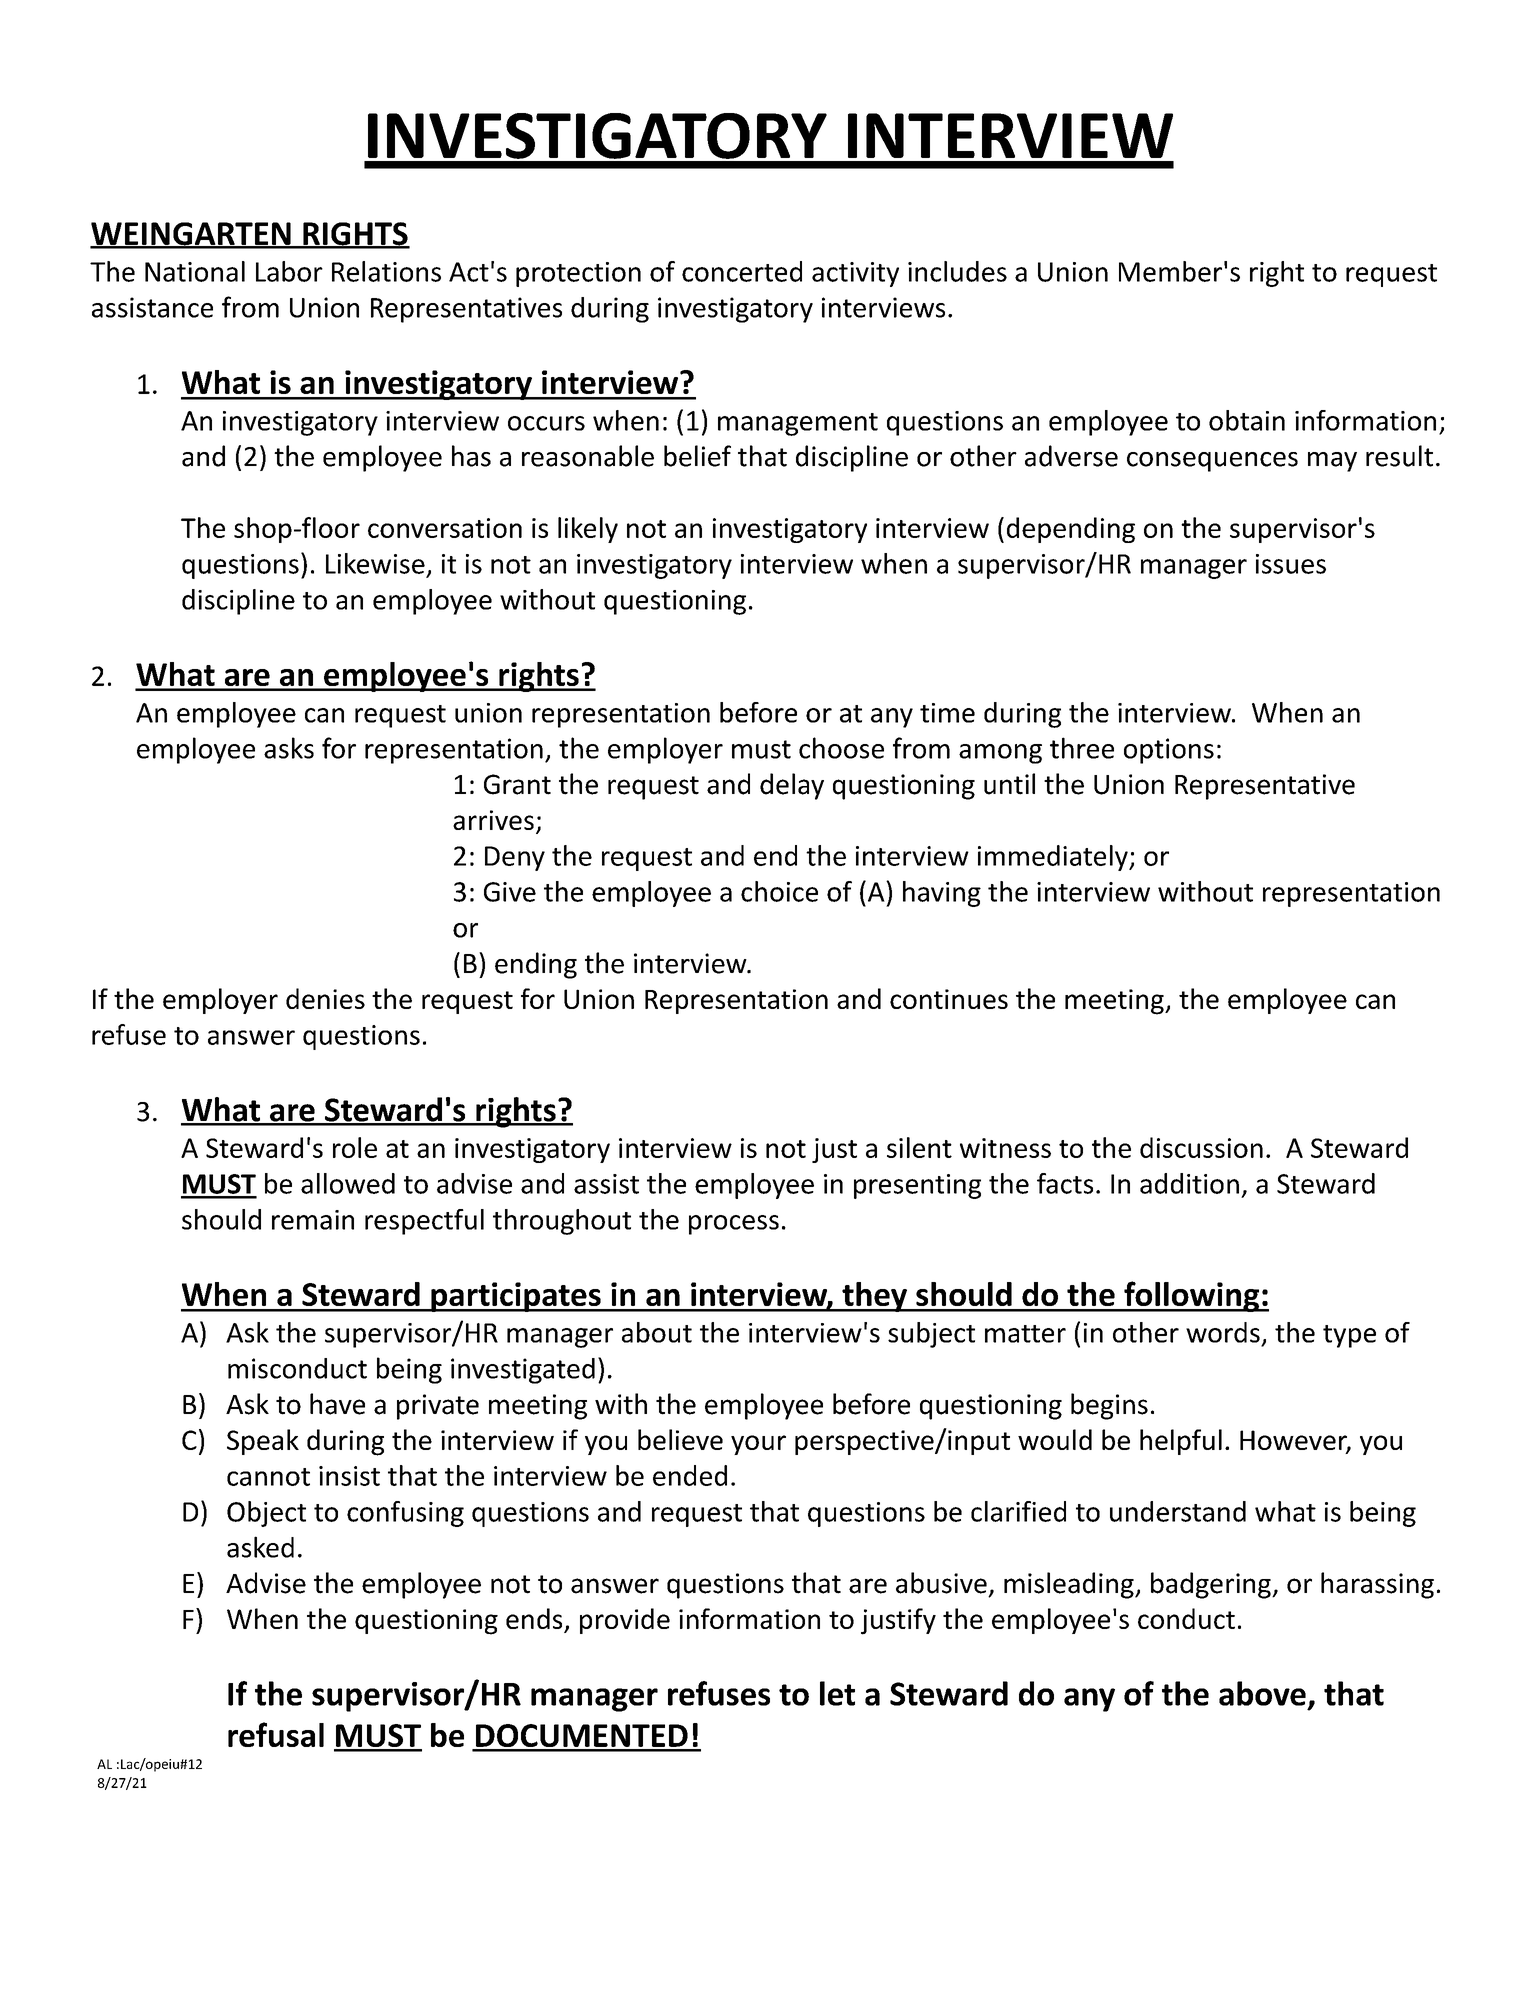 The width and height of the screenshot is (1538, 1990). I want to click on words, so click(1223, 1332).
